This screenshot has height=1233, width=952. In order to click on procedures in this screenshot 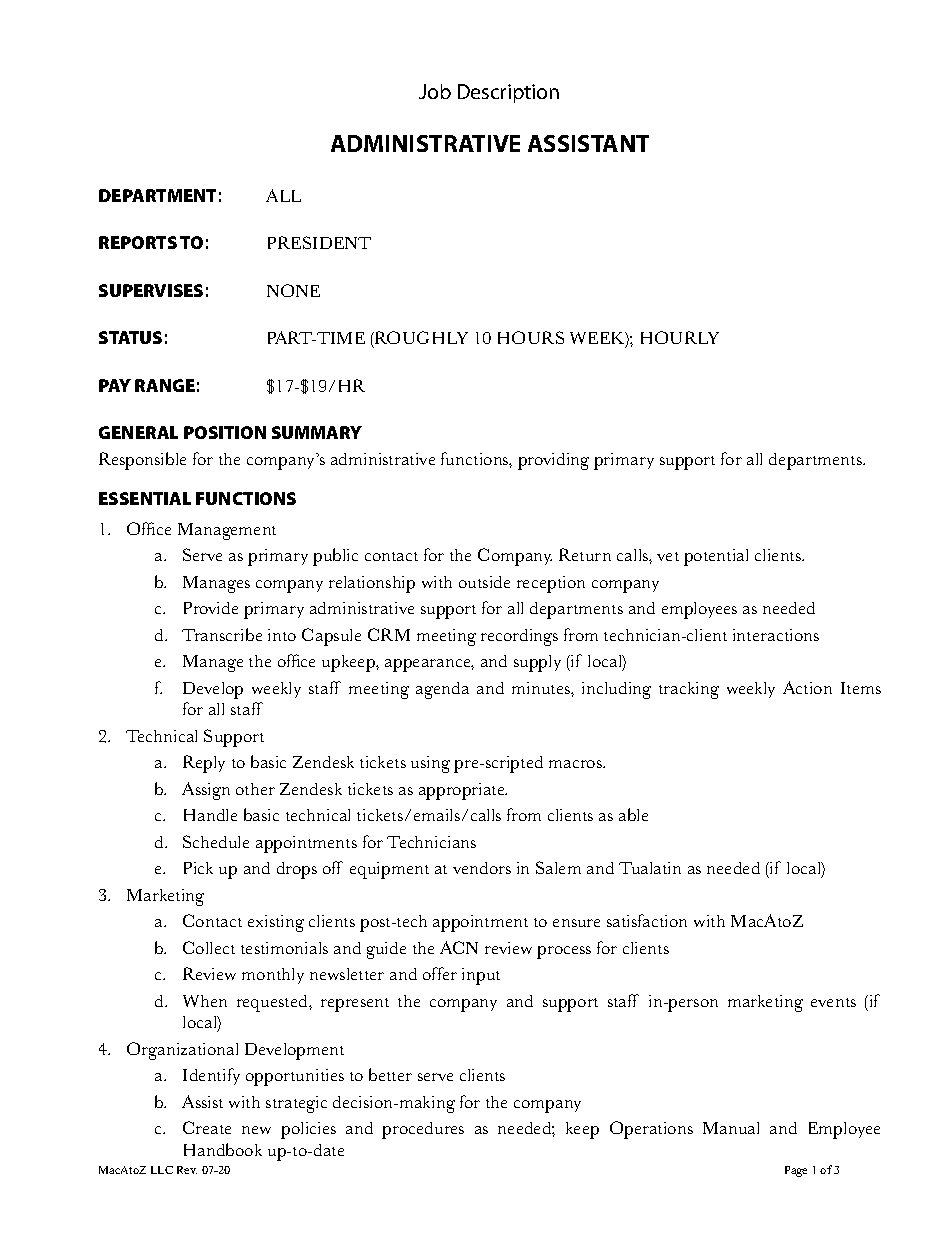, I will do `click(423, 1130)`.
